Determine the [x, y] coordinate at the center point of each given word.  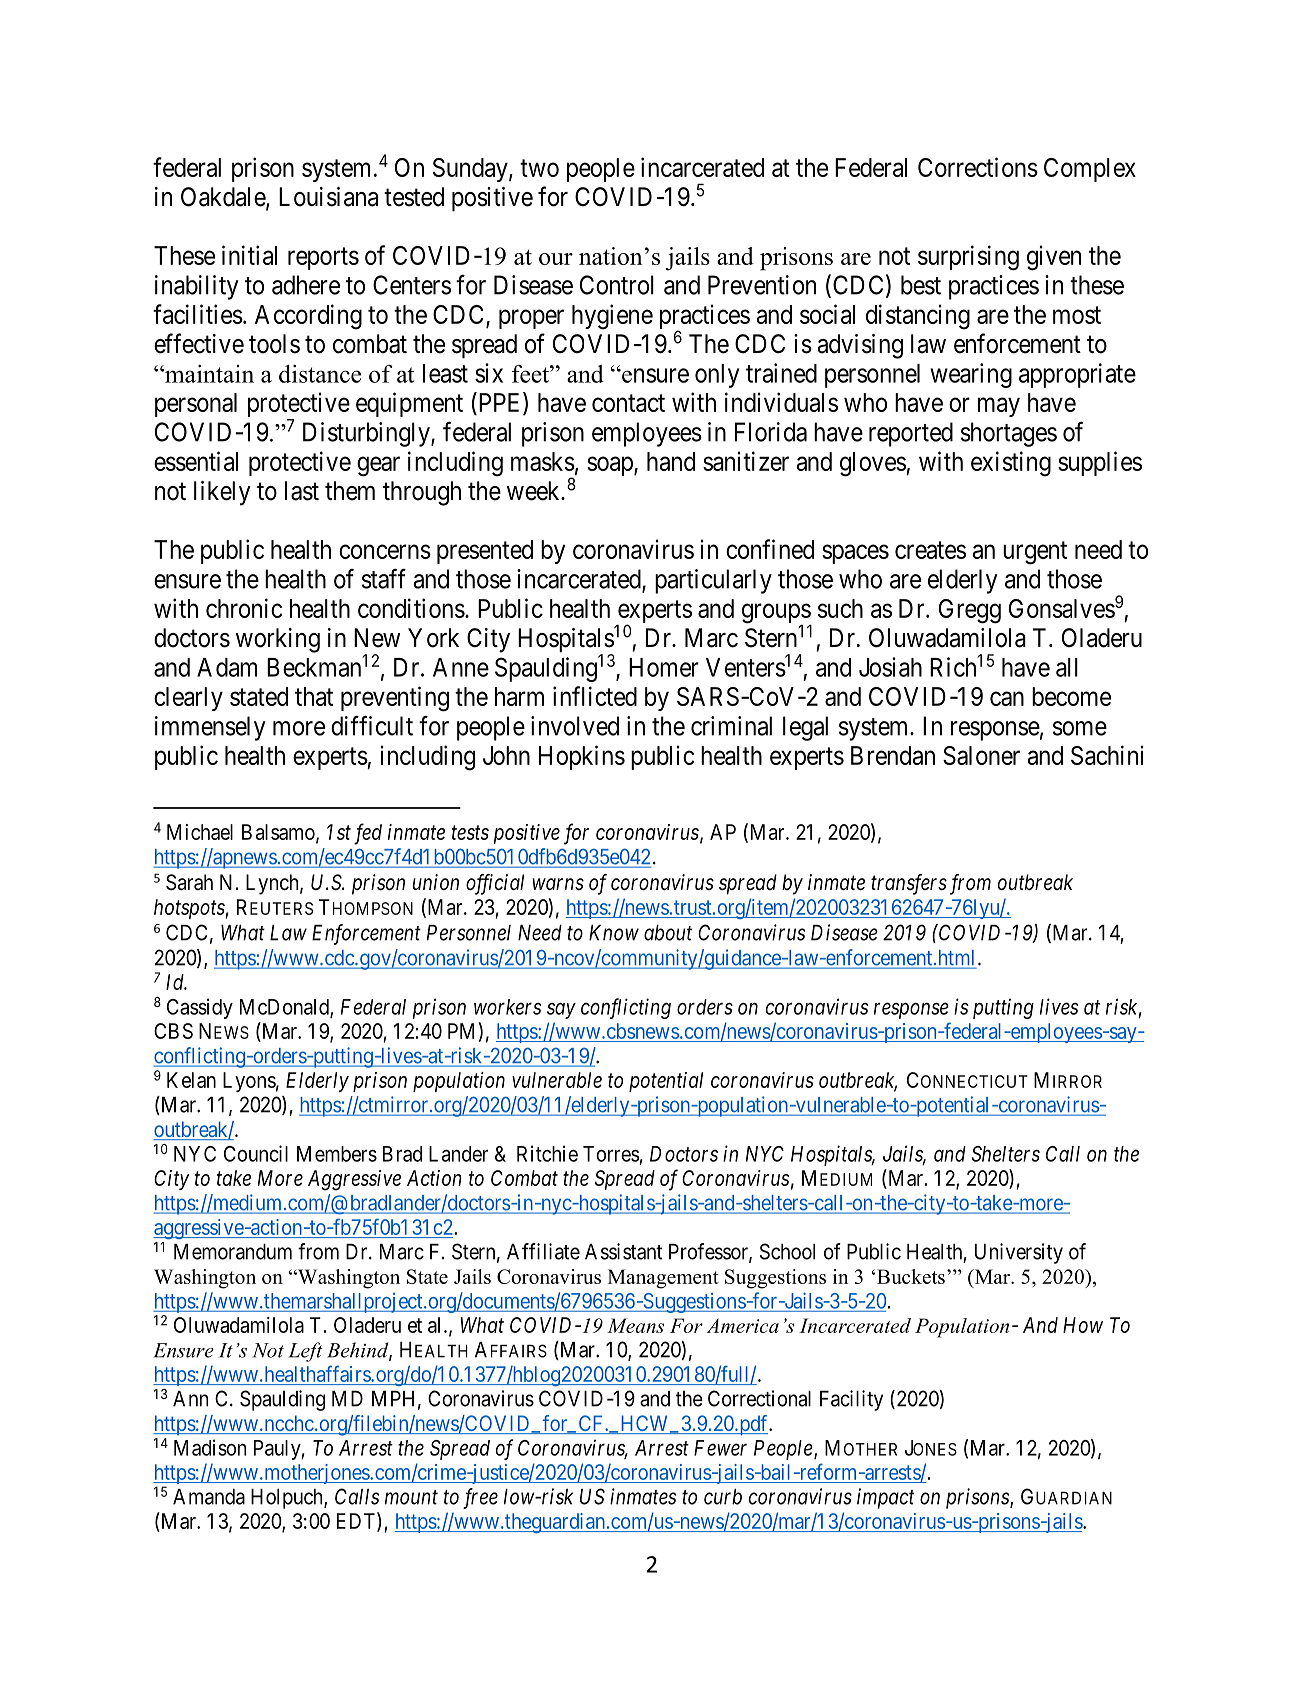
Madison [210, 1447]
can [1007, 699]
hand [671, 461]
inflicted [595, 696]
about [668, 933]
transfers [909, 884]
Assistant [623, 1251]
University [1019, 1253]
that [314, 696]
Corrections [978, 167]
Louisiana [328, 197]
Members [337, 1154]
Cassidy [200, 1008]
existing [1011, 464]
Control [617, 285]
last [302, 491]
